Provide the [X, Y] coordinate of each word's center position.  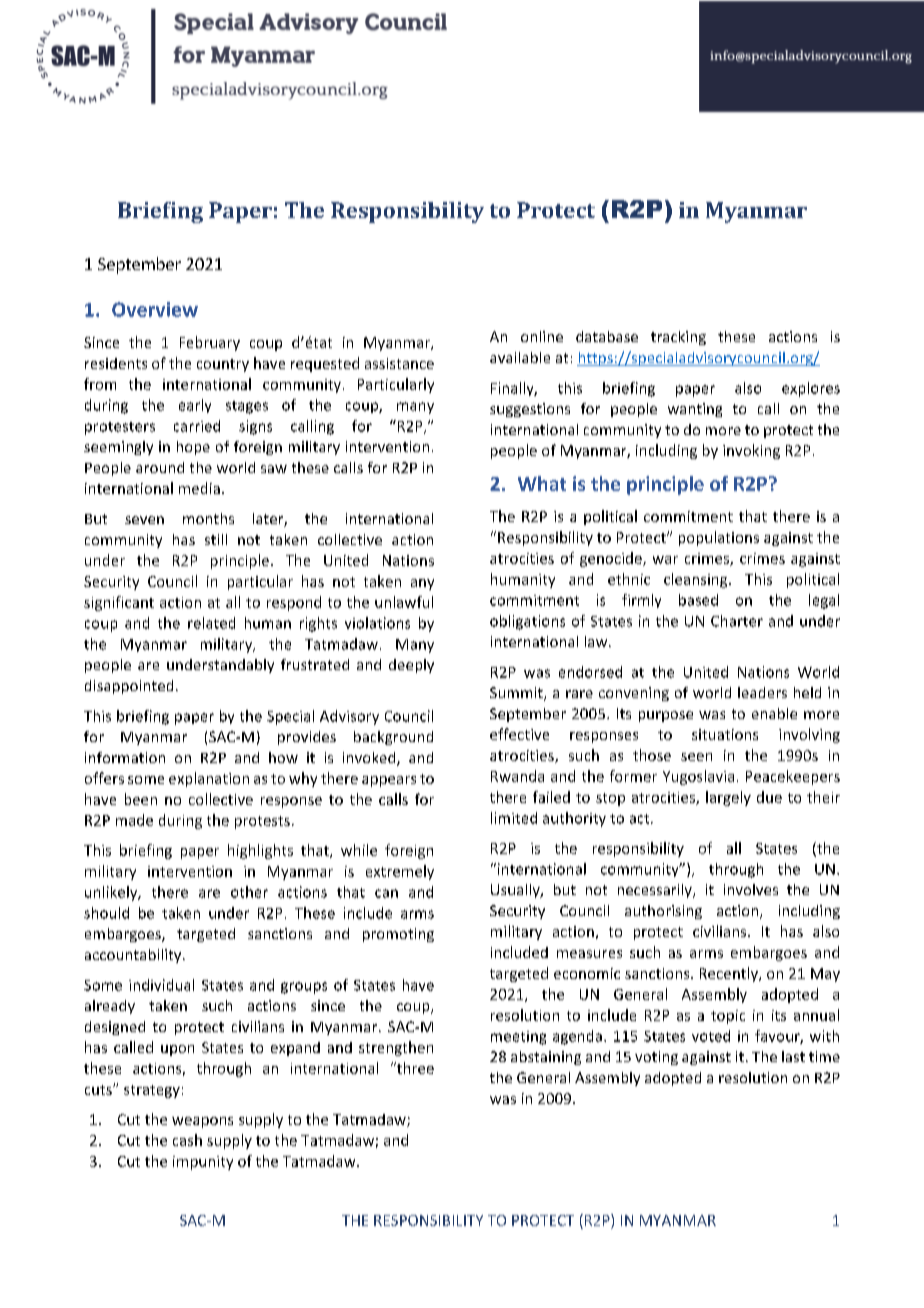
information [125, 757]
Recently [730, 974]
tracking [678, 338]
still [216, 539]
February [210, 343]
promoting [398, 935]
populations [719, 538]
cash [187, 1140]
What [542, 483]
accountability [134, 956]
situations [725, 734]
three [414, 1068]
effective [519, 734]
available [520, 357]
